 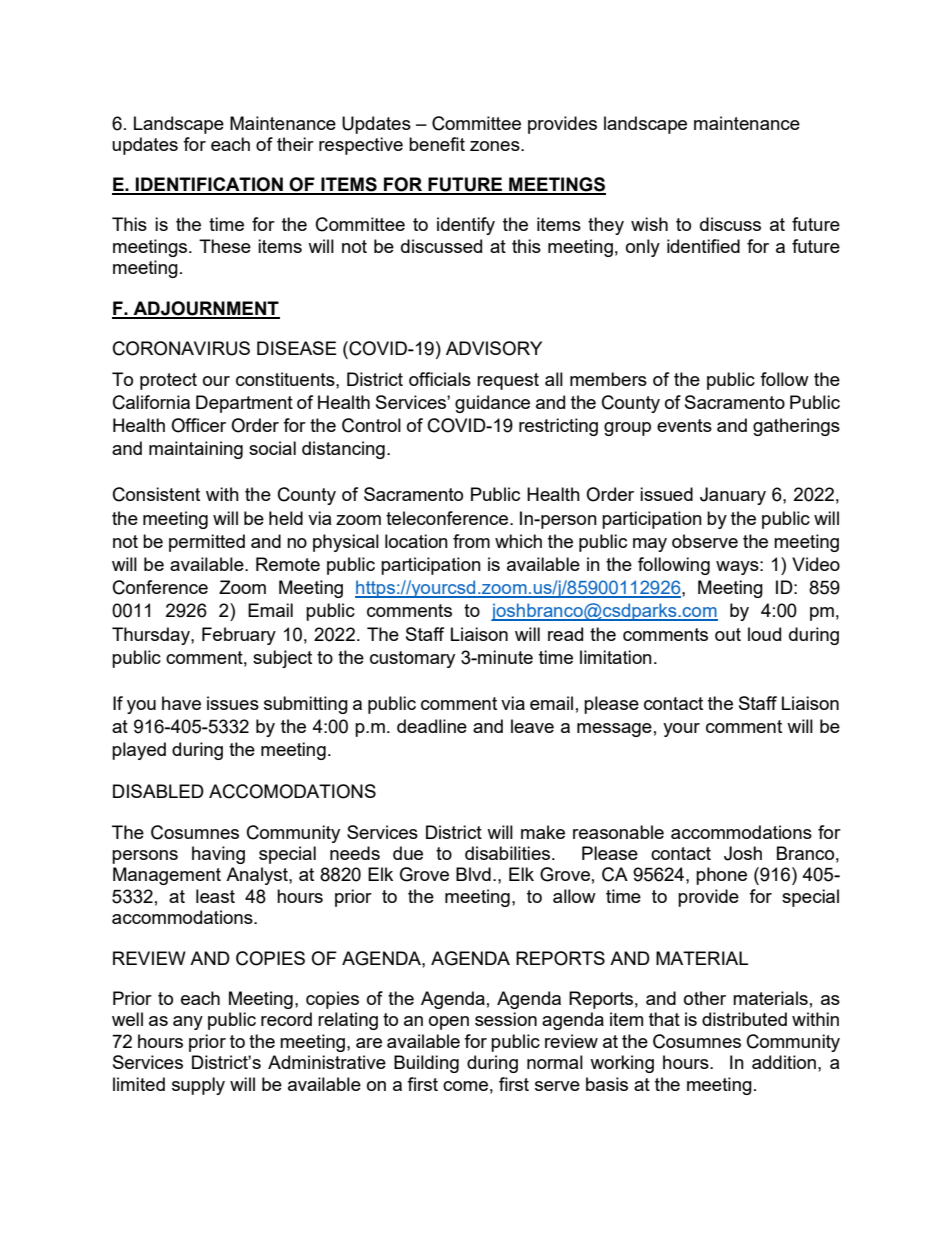 What do you see at coordinates (209, 185) in the screenshot?
I see `IDENTIFICATION` at bounding box center [209, 185].
